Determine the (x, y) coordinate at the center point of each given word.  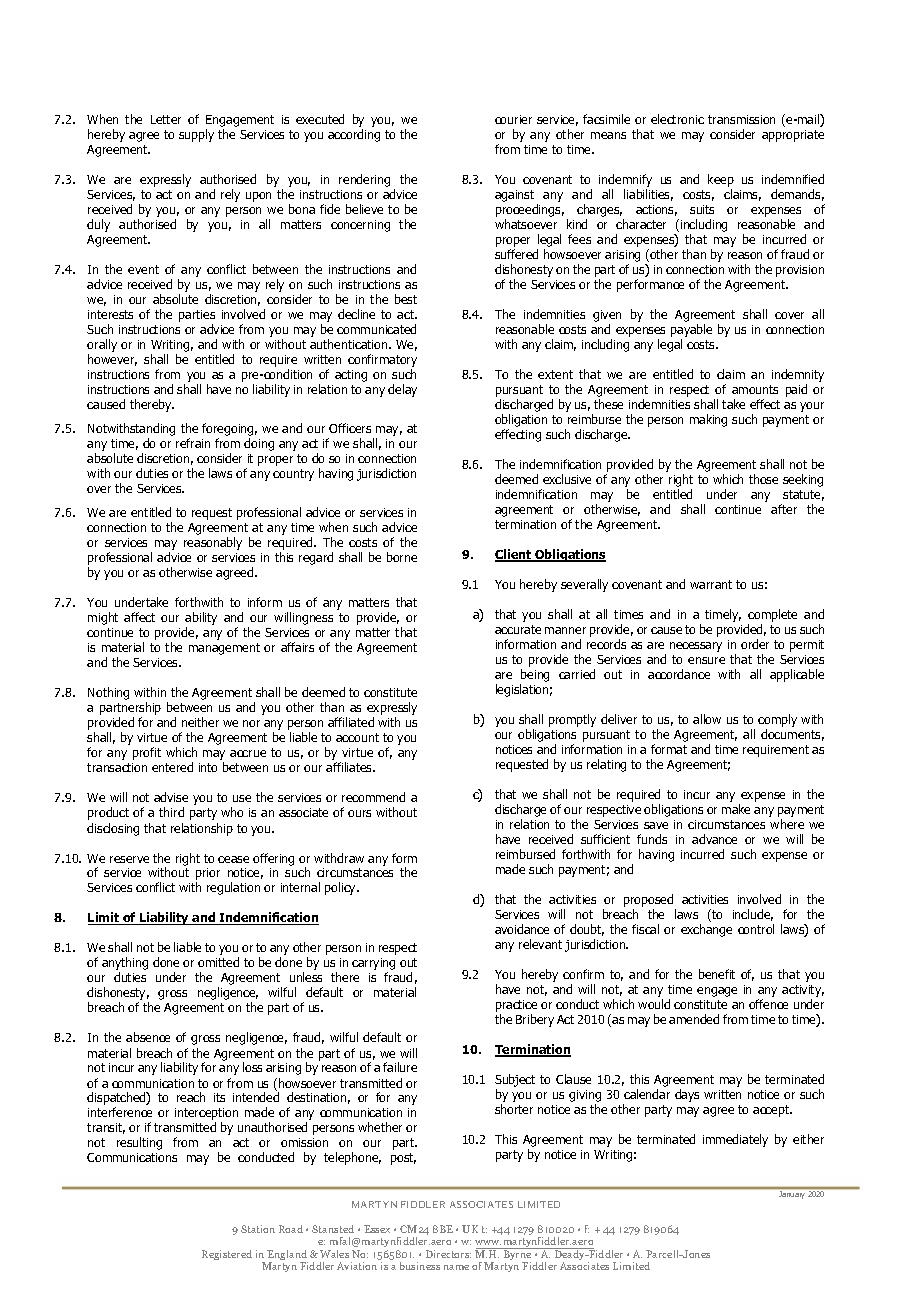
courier (513, 119)
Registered (227, 1255)
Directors (448, 1254)
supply (196, 135)
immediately (735, 1140)
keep (721, 180)
